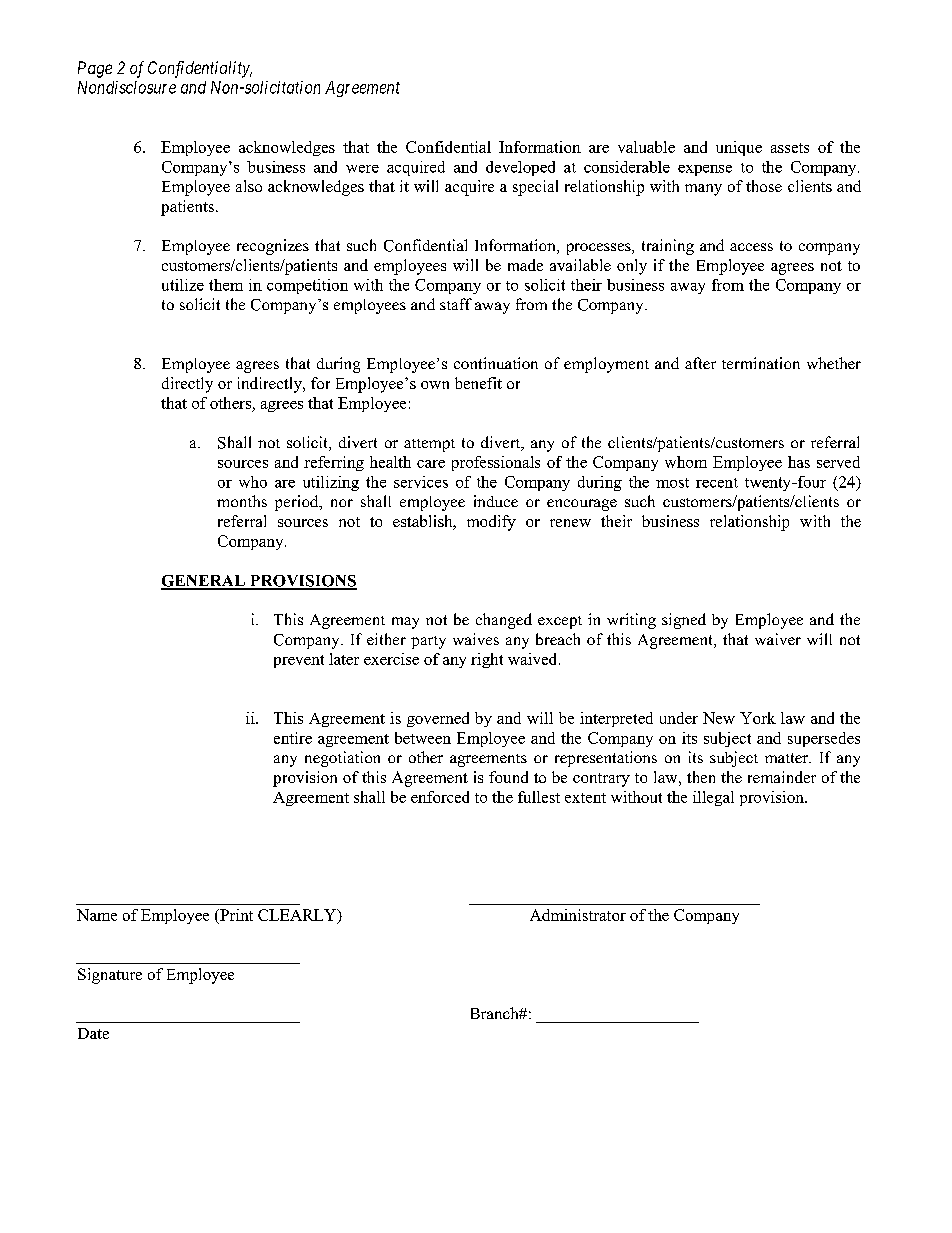 Image resolution: width=952 pixels, height=1233 pixels. What do you see at coordinates (739, 148) in the image?
I see `unique` at bounding box center [739, 148].
